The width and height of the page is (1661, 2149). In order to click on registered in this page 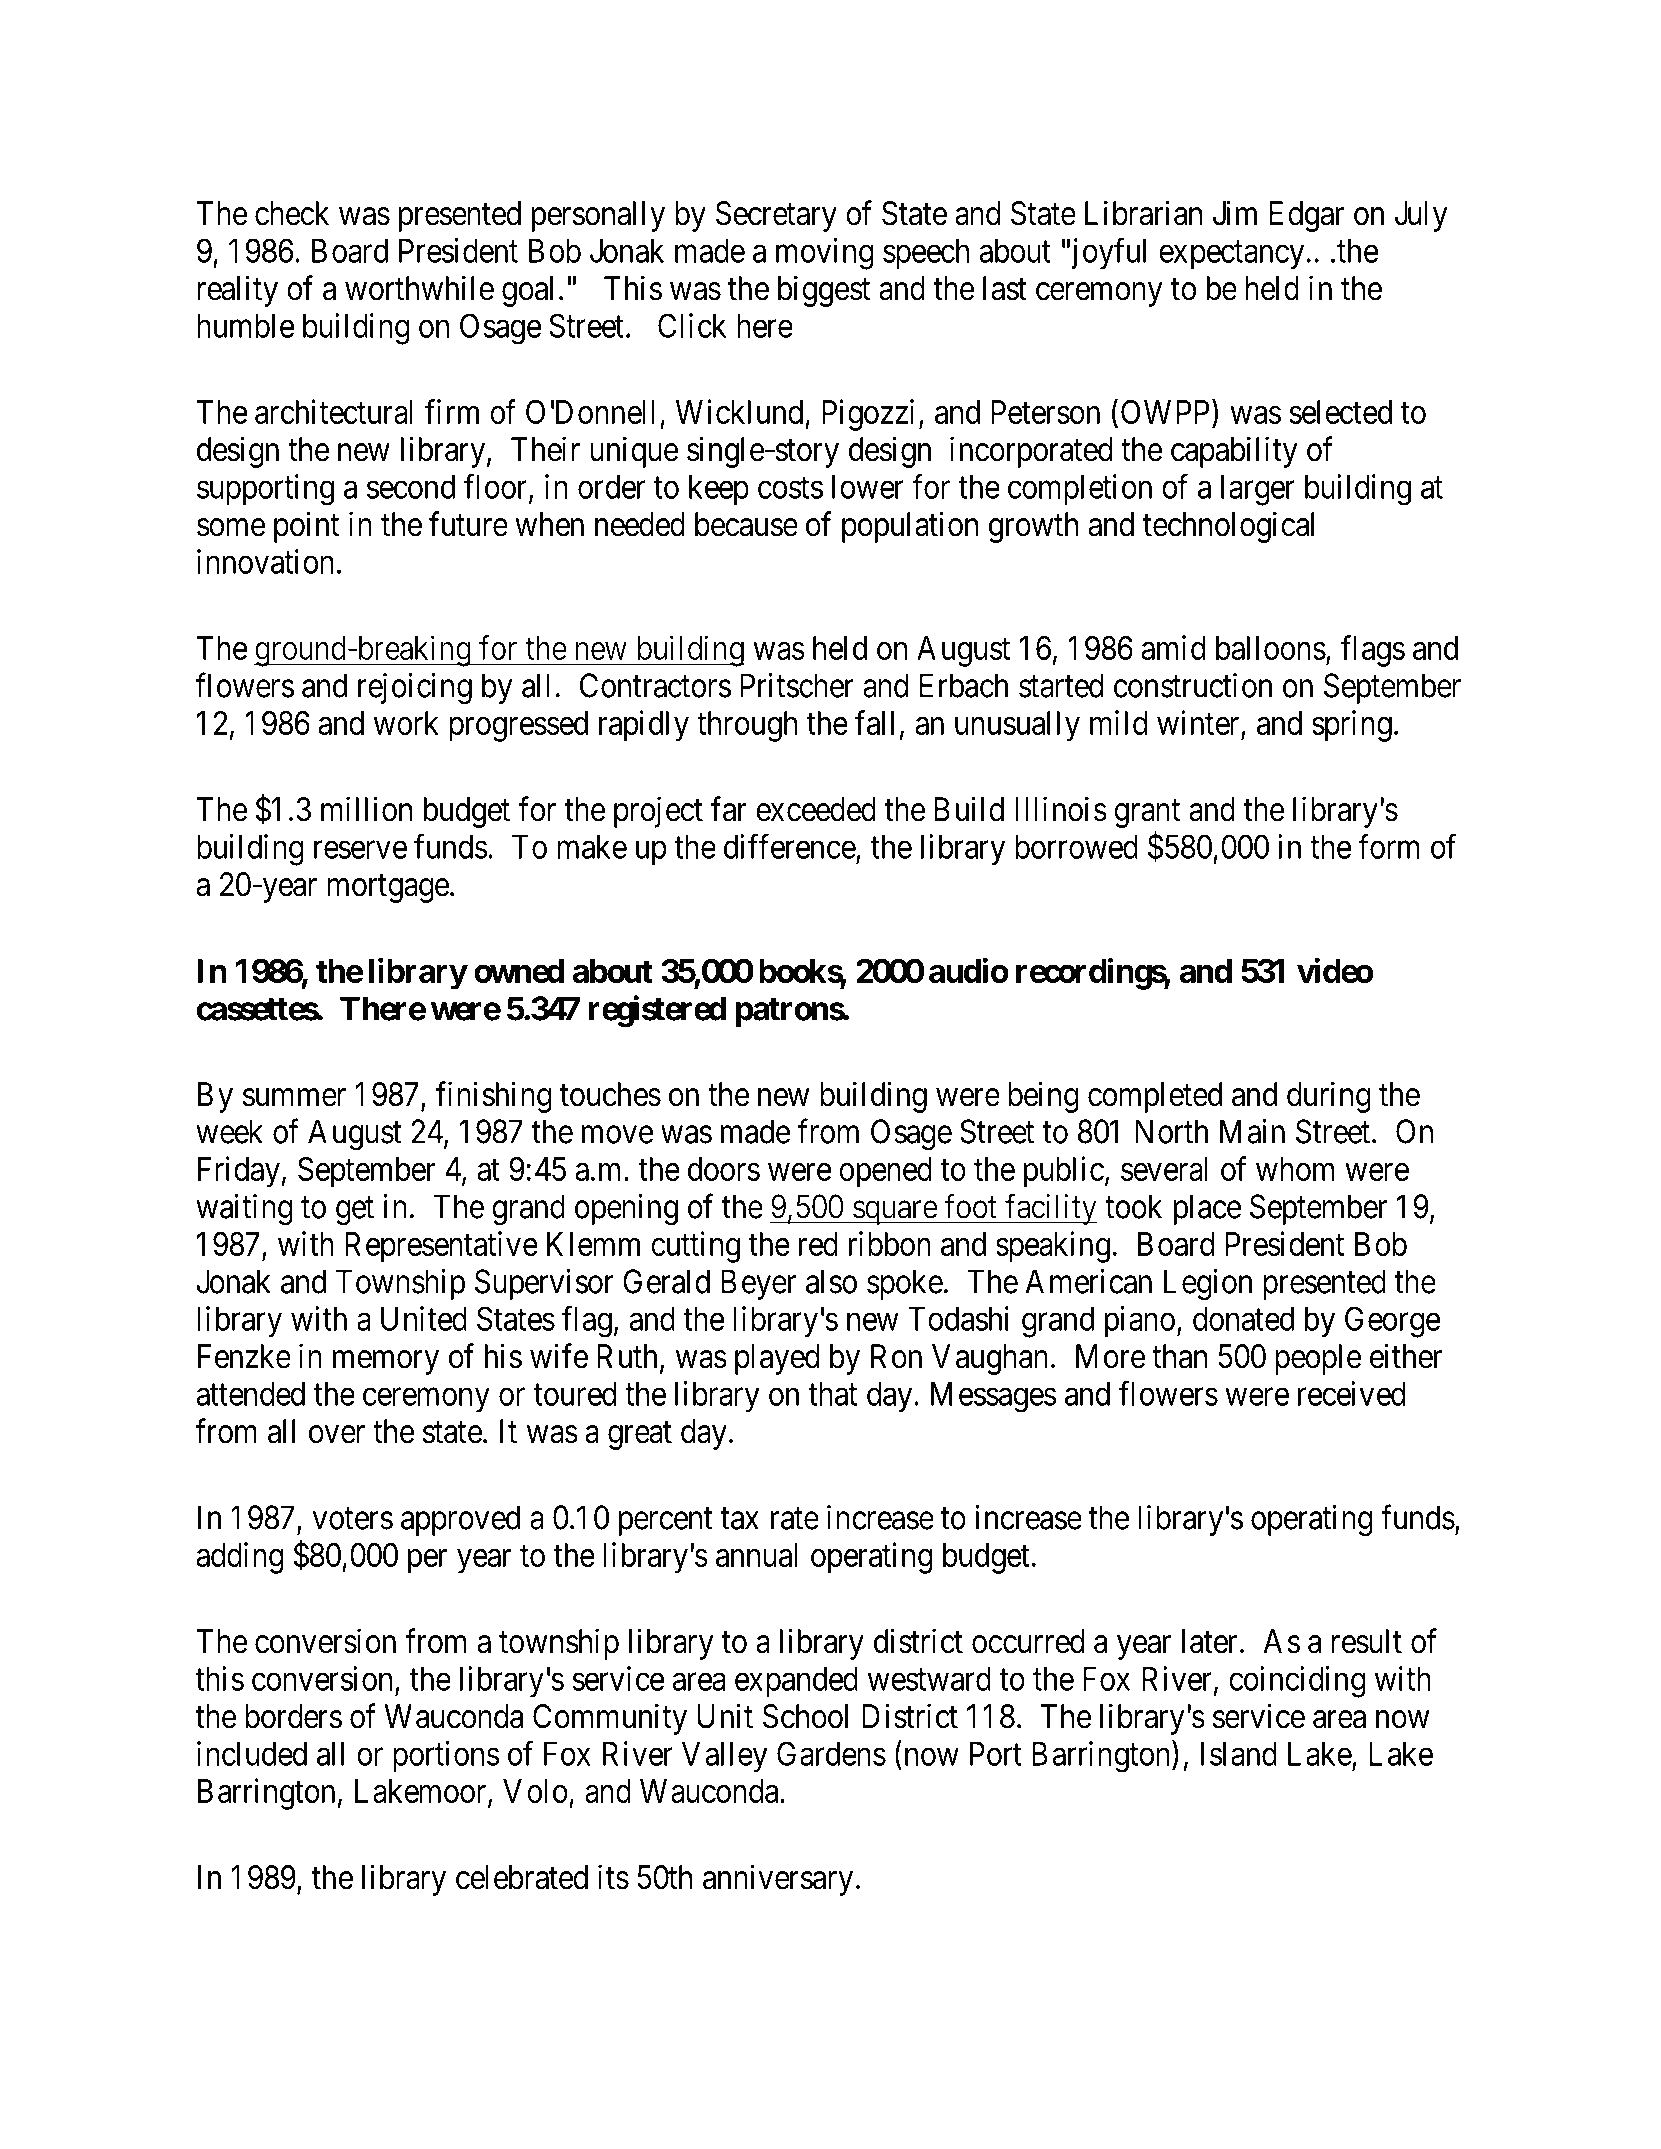, I will do `click(657, 1011)`.
